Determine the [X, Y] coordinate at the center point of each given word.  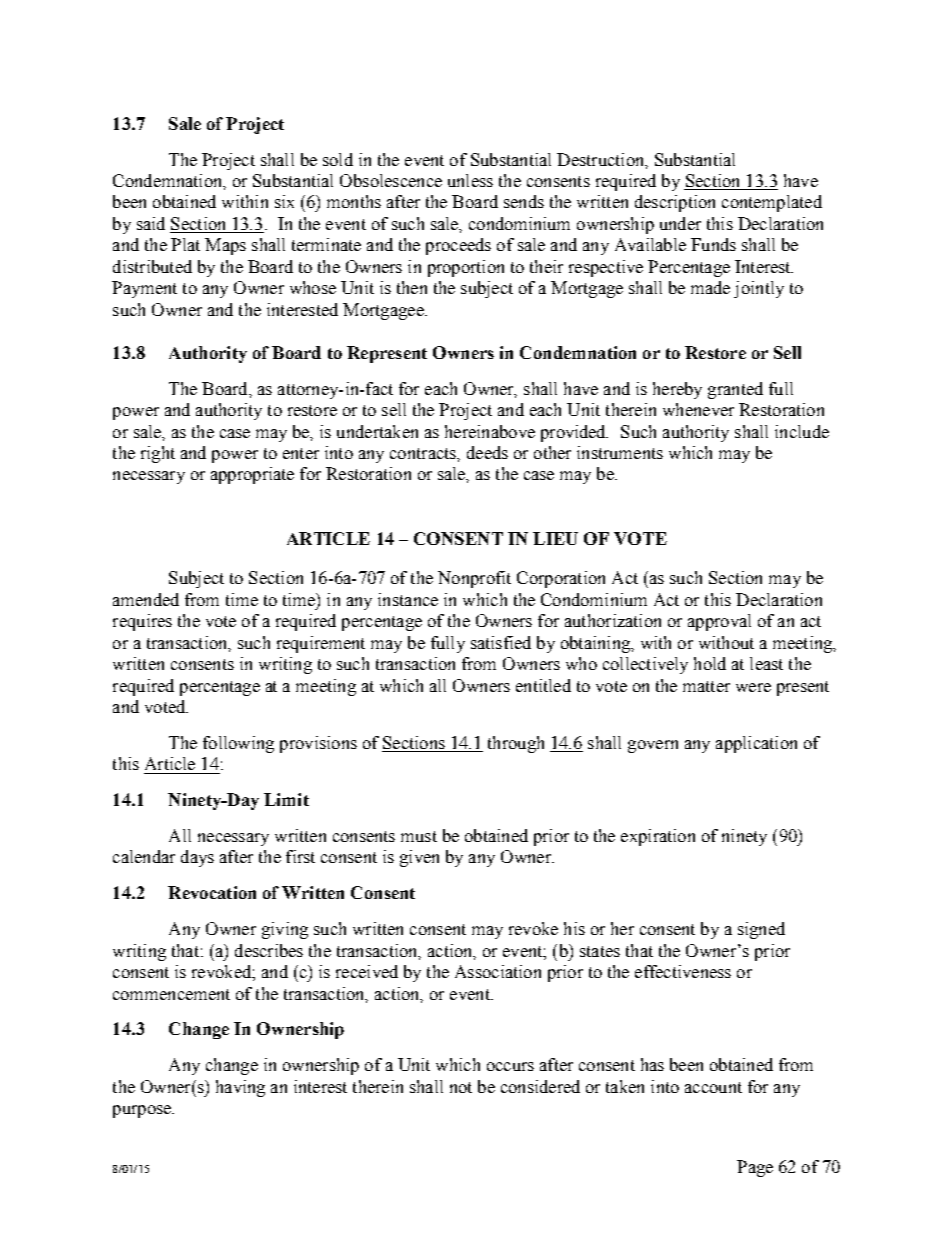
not [461, 1087]
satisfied [501, 642]
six [284, 201]
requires [142, 622]
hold [710, 663]
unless [470, 180]
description [675, 203]
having [240, 1088]
